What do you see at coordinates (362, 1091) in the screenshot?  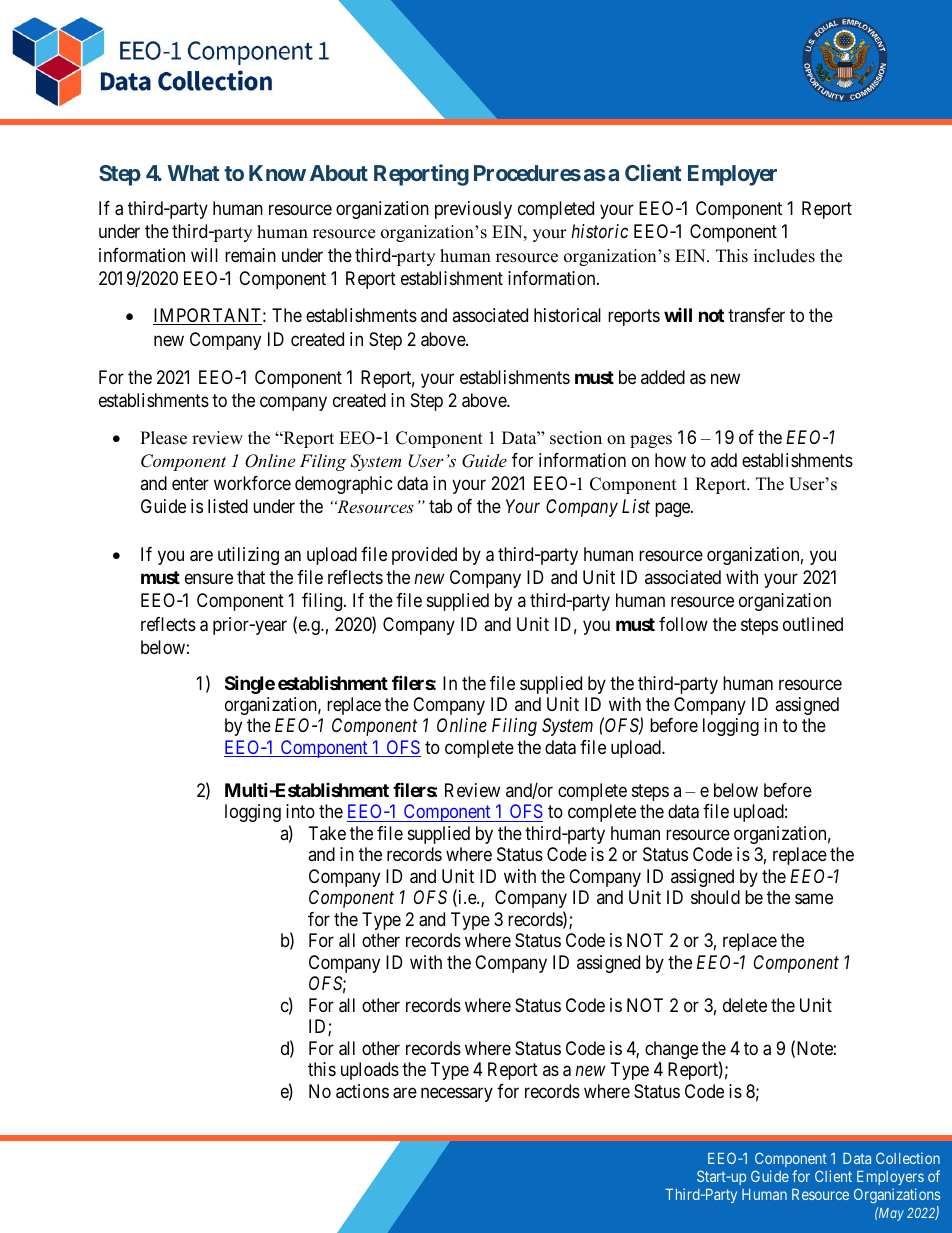 I see `actions` at bounding box center [362, 1091].
